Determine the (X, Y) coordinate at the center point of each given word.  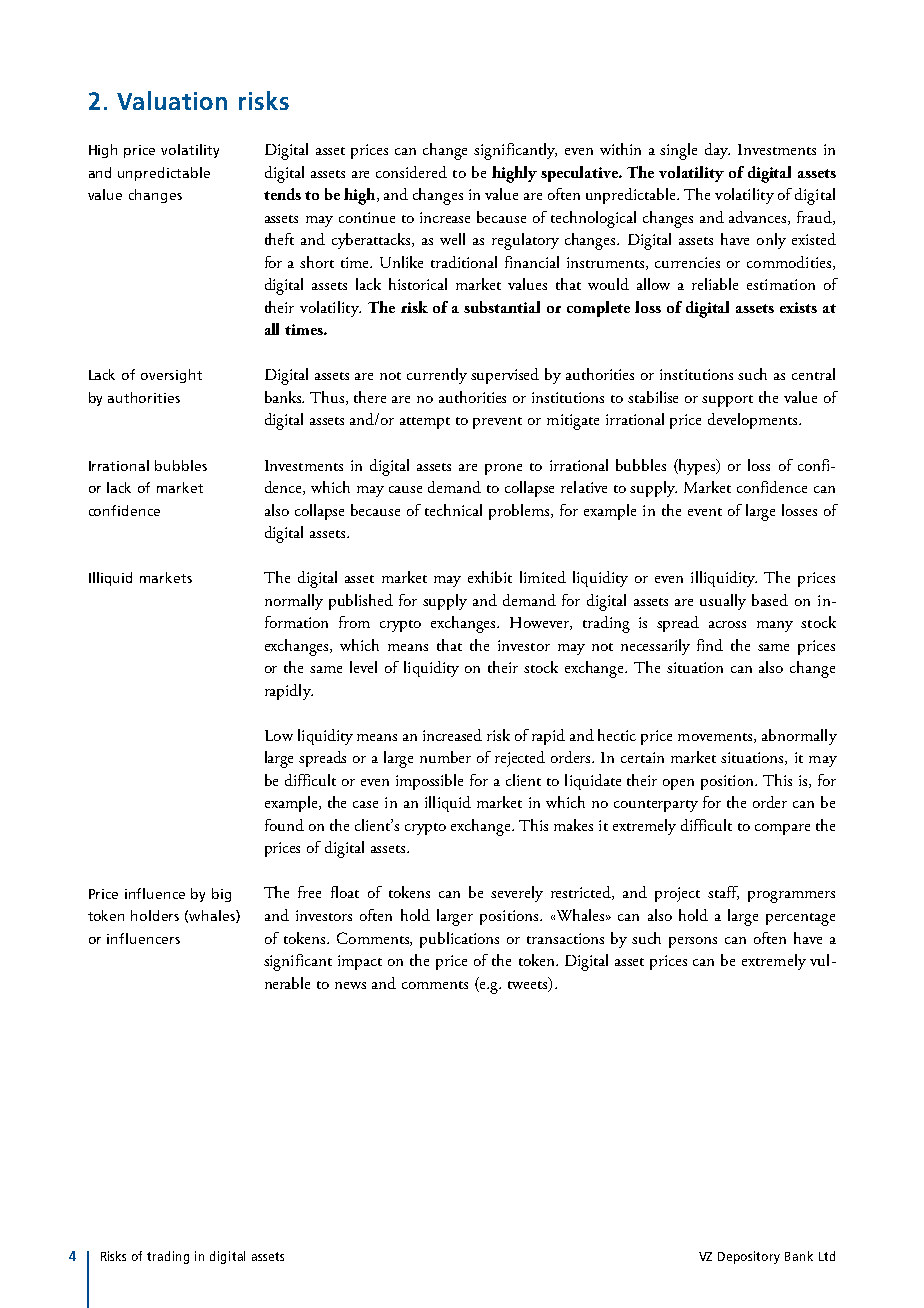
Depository (749, 1257)
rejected (520, 759)
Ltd (827, 1256)
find (710, 645)
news (350, 985)
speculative (581, 174)
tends (282, 194)
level (363, 667)
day (717, 151)
